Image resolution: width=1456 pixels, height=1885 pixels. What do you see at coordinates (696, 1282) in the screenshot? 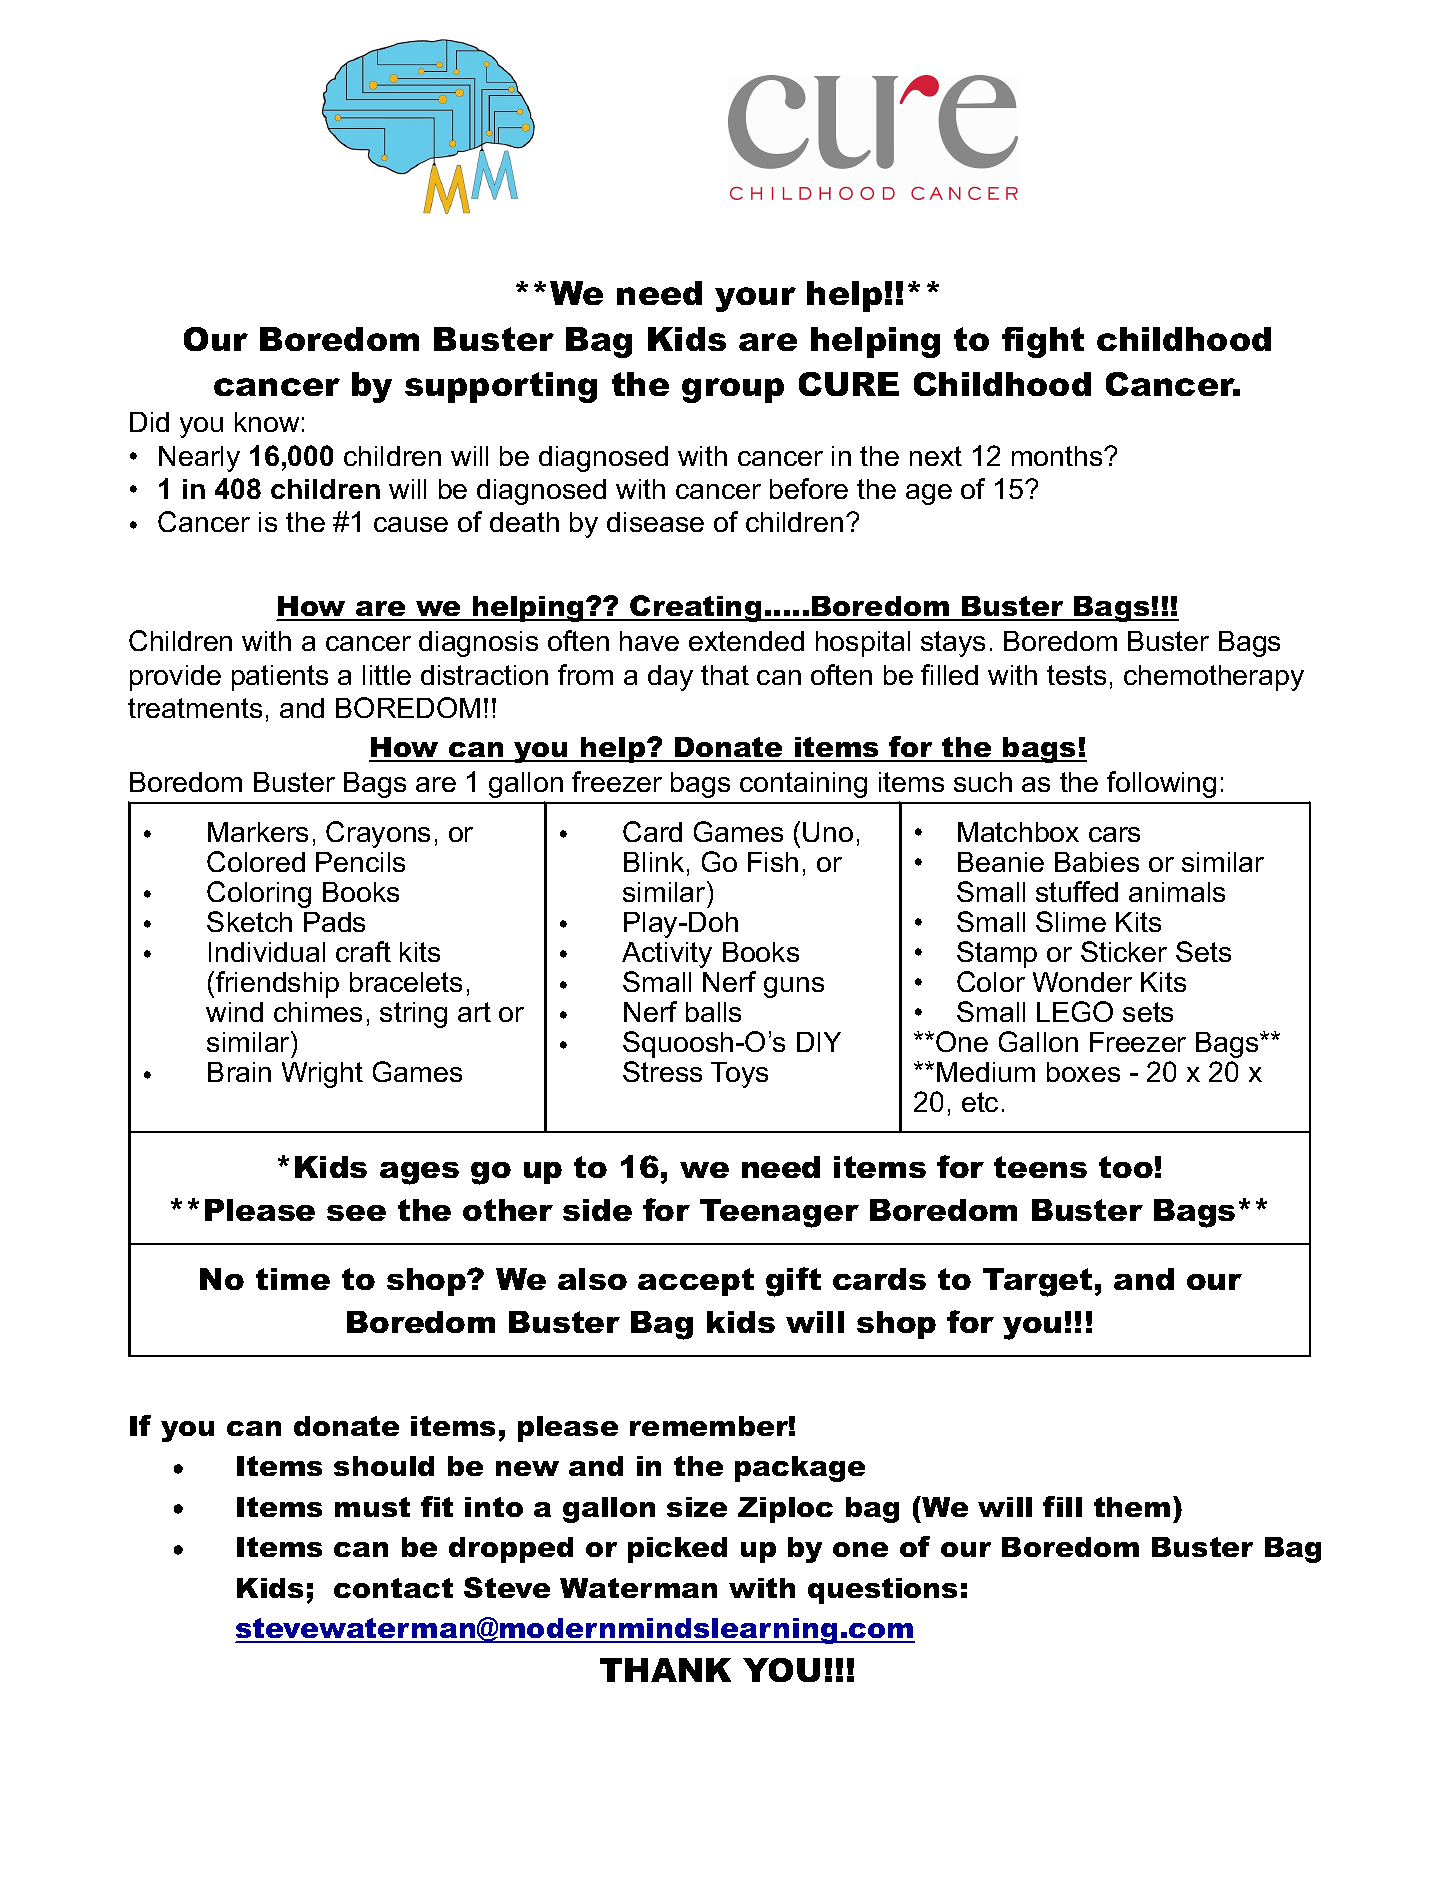
I see `accept` at bounding box center [696, 1282].
